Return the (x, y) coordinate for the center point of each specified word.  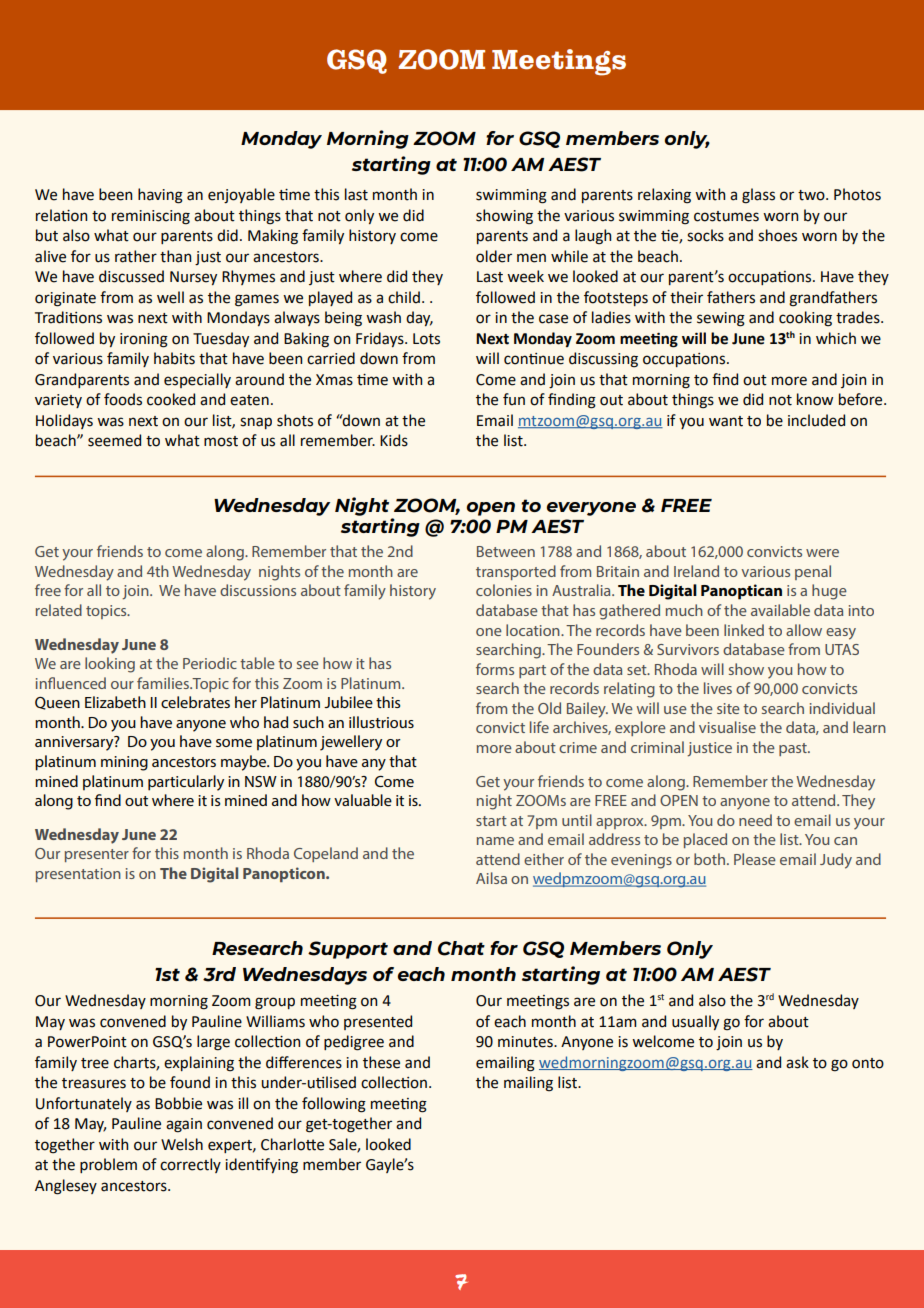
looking (110, 665)
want (726, 421)
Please (755, 859)
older (494, 256)
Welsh (182, 1144)
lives (718, 688)
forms (495, 669)
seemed (114, 440)
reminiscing (151, 217)
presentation (78, 875)
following (334, 1105)
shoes (777, 235)
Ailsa (491, 878)
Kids (394, 440)
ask (797, 1062)
